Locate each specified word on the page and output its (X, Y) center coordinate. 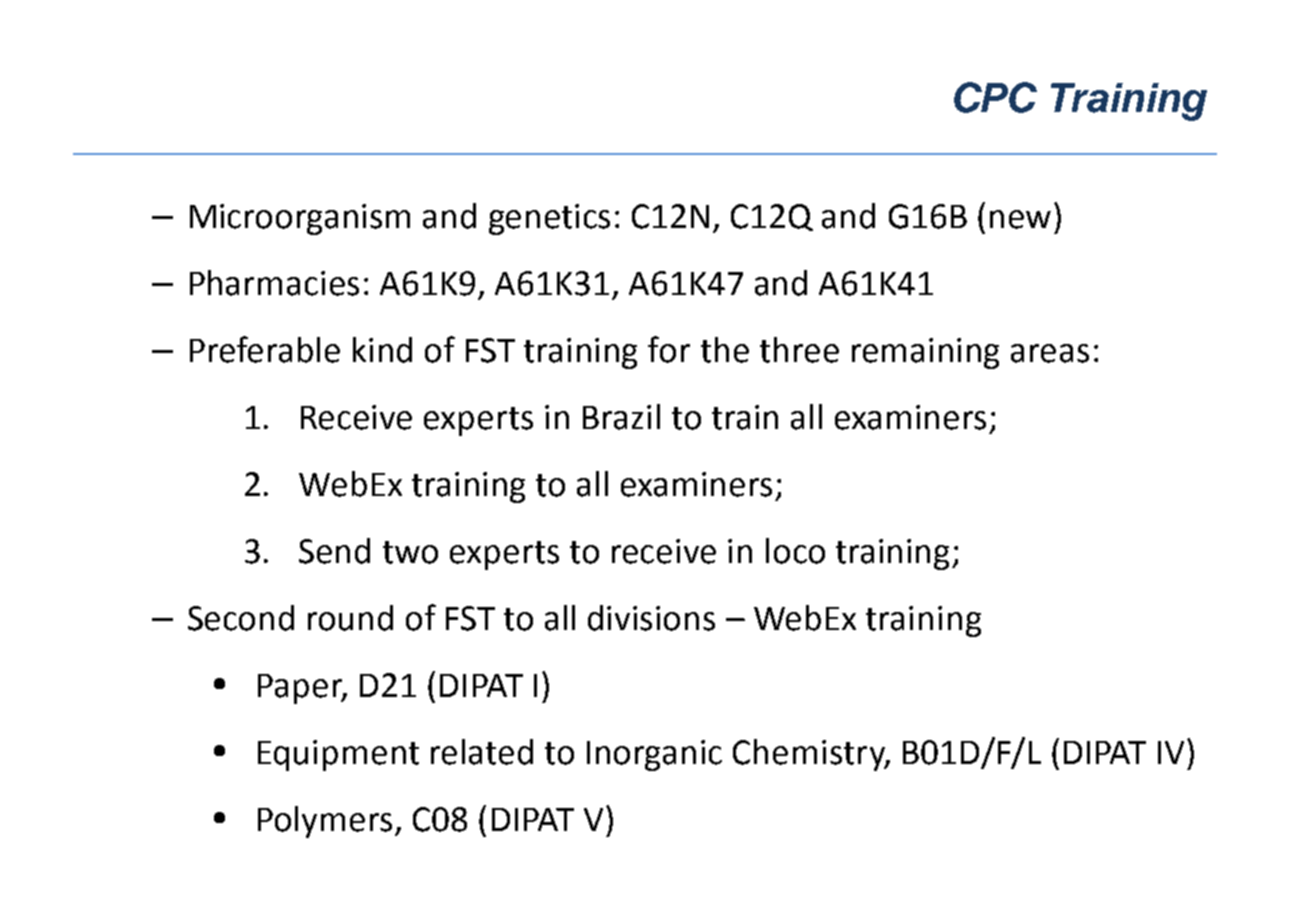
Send (334, 551)
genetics (549, 219)
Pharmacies (274, 283)
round (350, 618)
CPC (995, 97)
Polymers (325, 822)
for (669, 349)
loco (795, 551)
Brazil (621, 417)
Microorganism (300, 219)
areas (1050, 353)
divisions (651, 618)
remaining (925, 353)
